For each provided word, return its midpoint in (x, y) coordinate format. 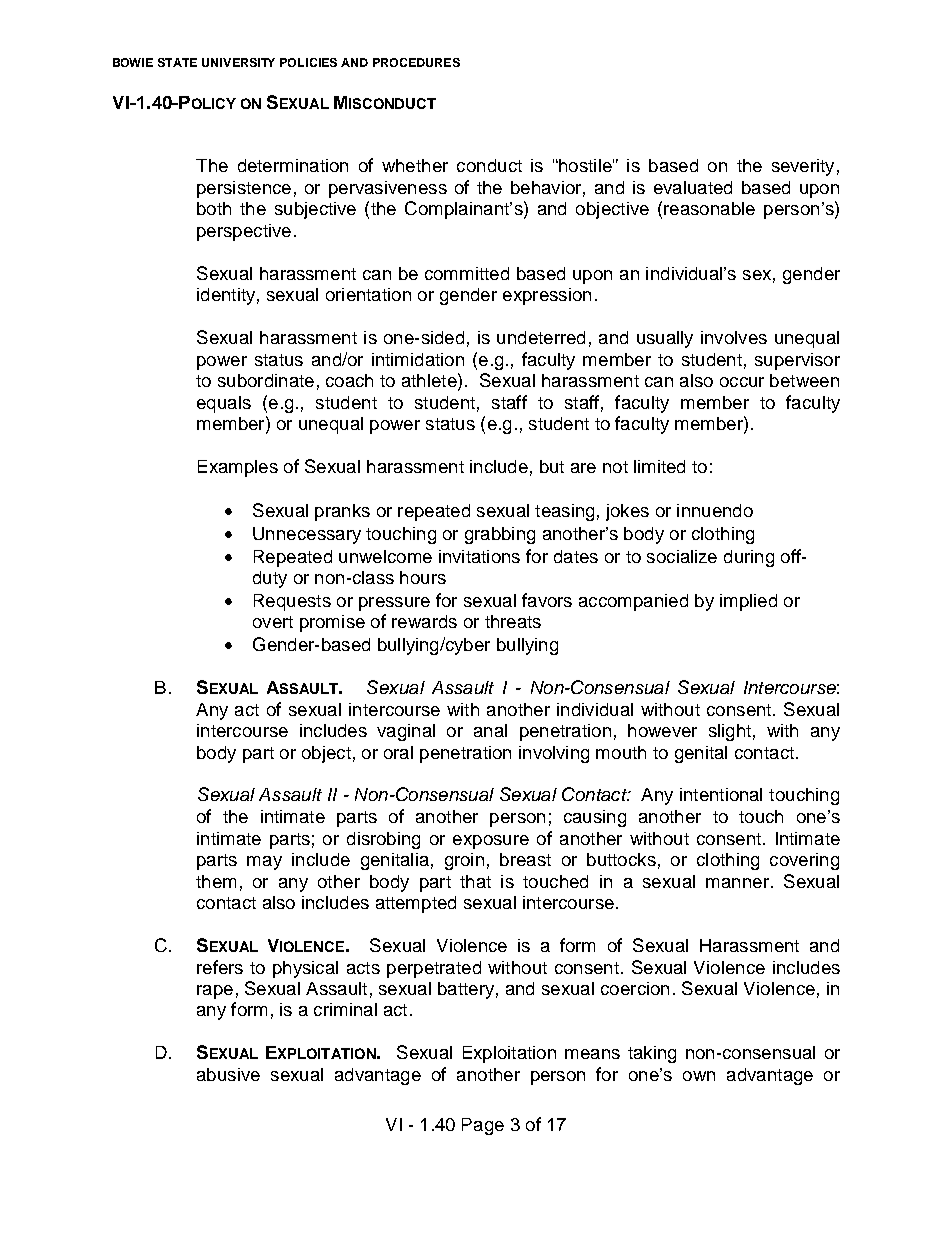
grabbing (500, 535)
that (475, 881)
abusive (228, 1074)
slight (730, 732)
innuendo (715, 510)
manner (737, 883)
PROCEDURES (416, 62)
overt (273, 622)
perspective (244, 232)
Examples (238, 468)
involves (734, 337)
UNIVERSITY (238, 62)
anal (490, 730)
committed (467, 273)
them (216, 881)
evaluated (693, 187)
